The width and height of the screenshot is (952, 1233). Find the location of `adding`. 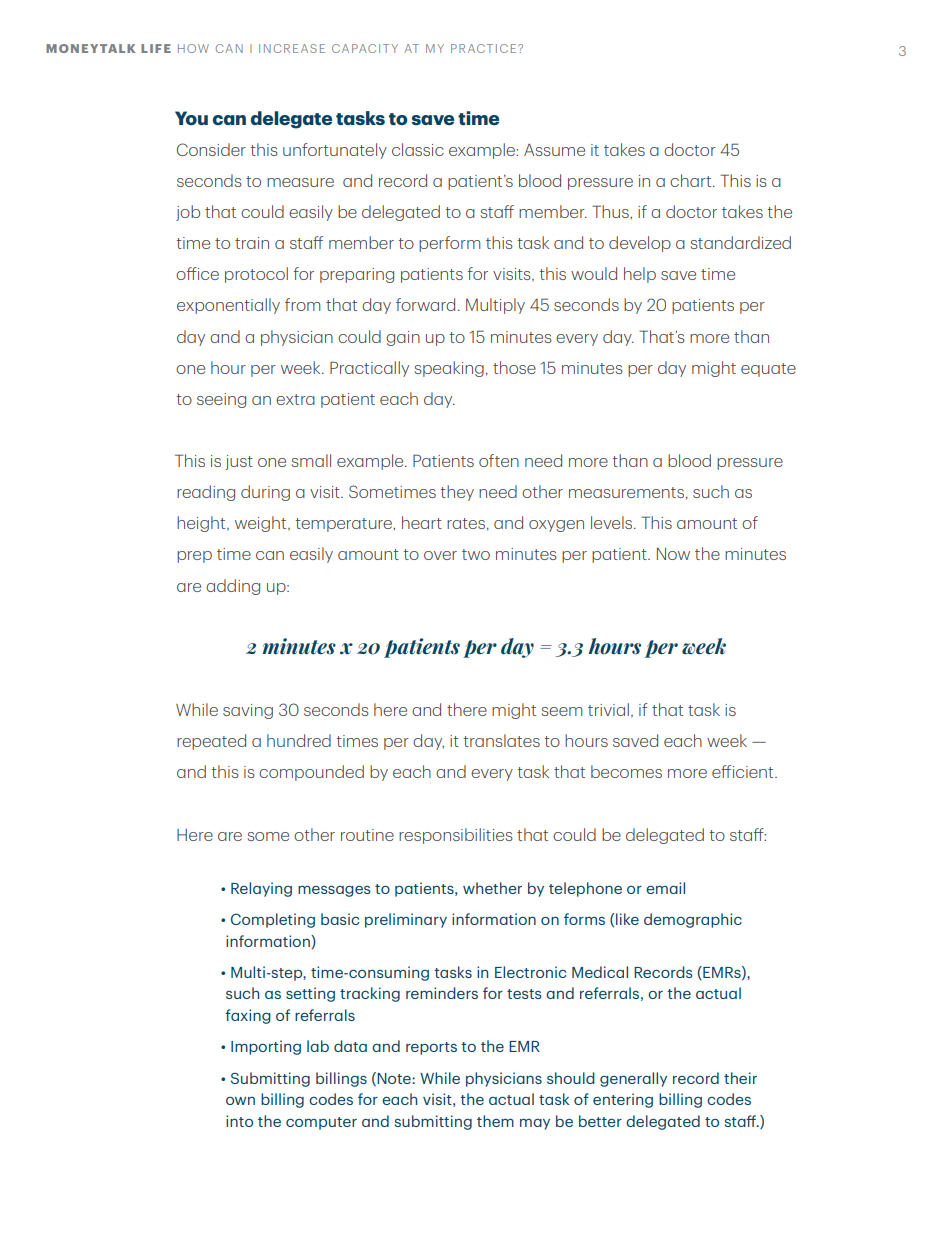

adding is located at coordinates (233, 587).
